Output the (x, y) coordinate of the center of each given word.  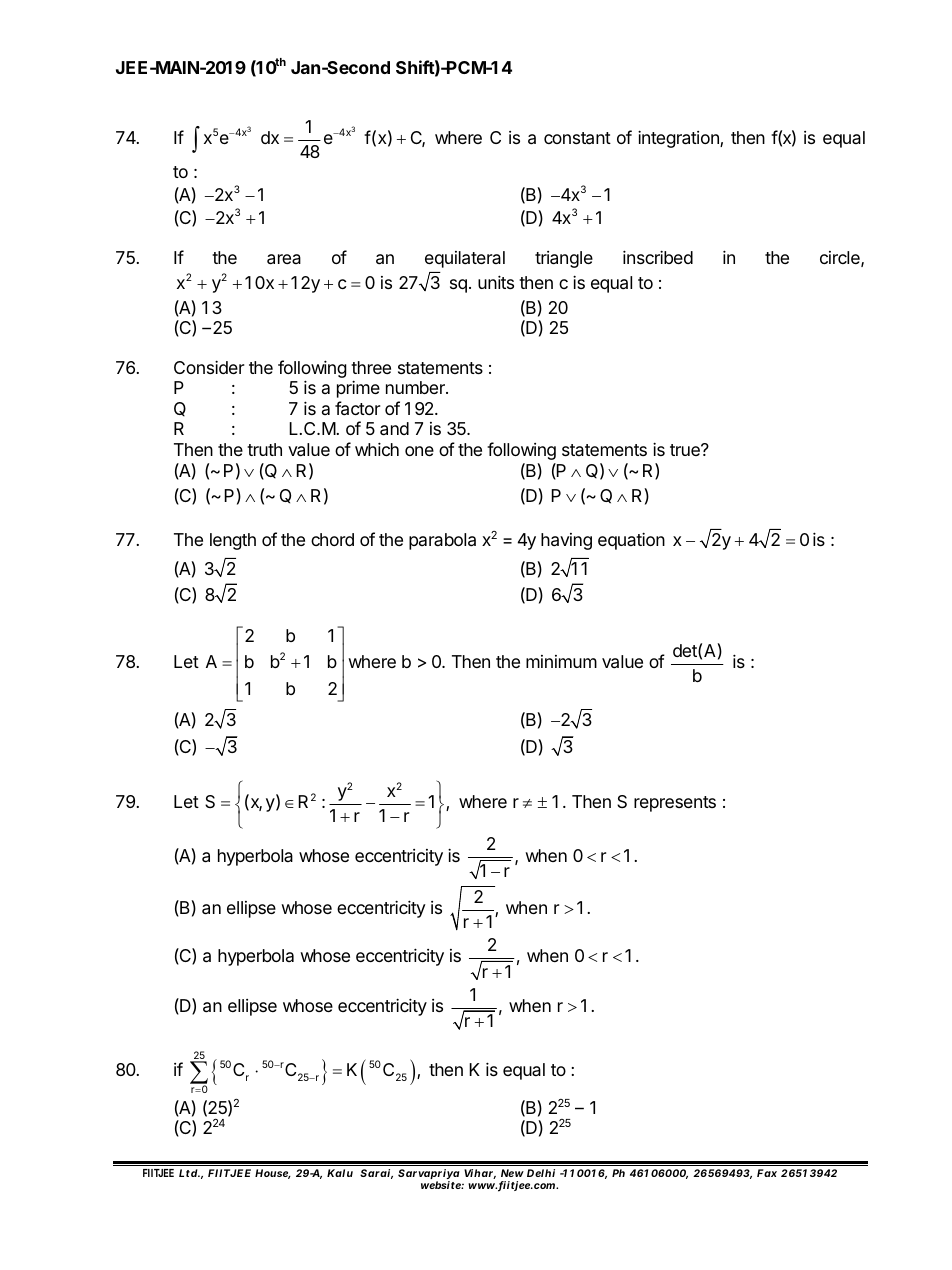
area (284, 259)
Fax (767, 1173)
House (273, 1174)
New (512, 1173)
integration (679, 139)
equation (631, 541)
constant (577, 138)
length (233, 541)
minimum (561, 661)
